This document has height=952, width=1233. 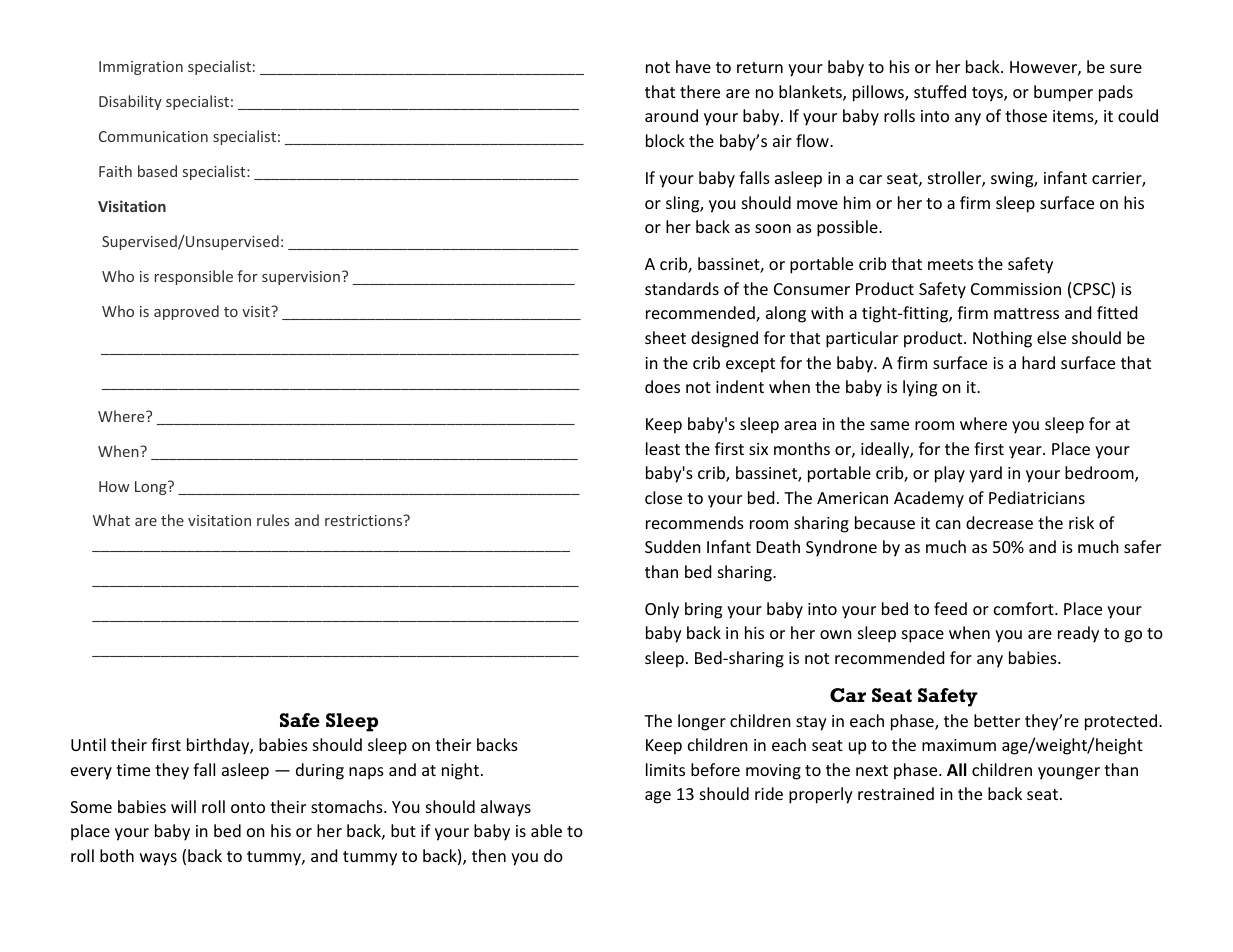 I want to click on there, so click(x=700, y=91).
